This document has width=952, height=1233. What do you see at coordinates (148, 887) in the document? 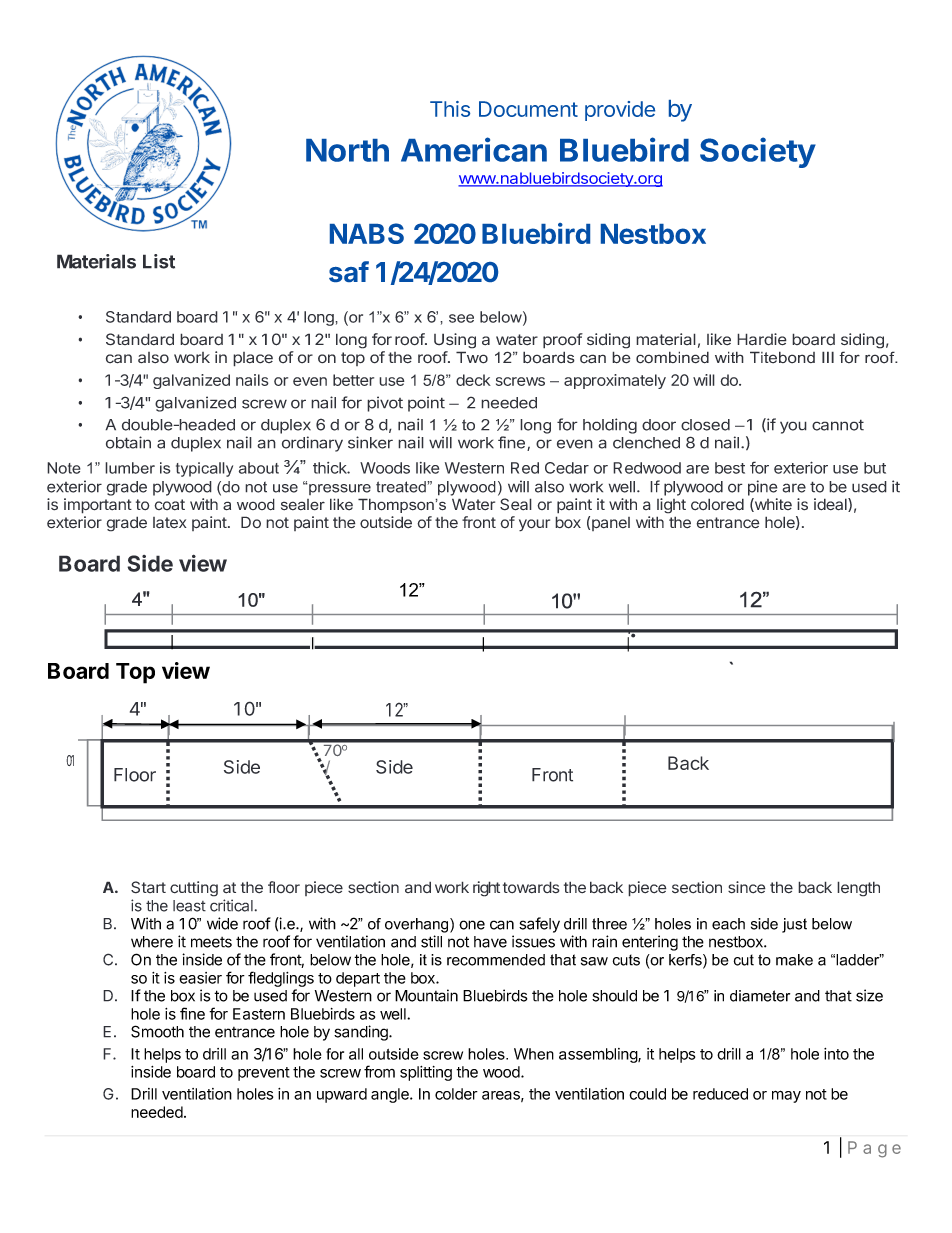
I see `Start` at bounding box center [148, 887].
